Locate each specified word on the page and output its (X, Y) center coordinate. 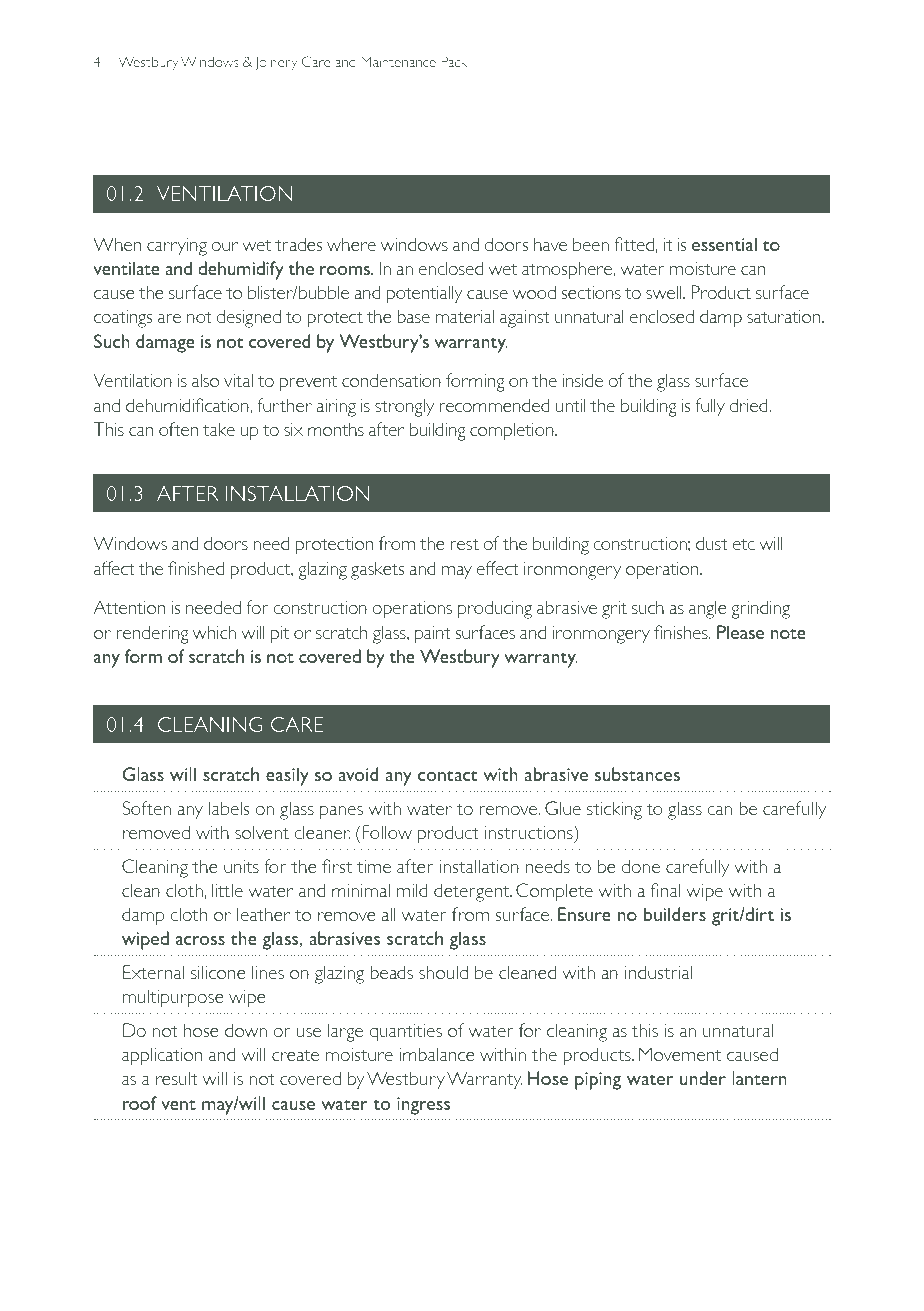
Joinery (276, 63)
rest (464, 544)
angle (708, 609)
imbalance (437, 1054)
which (214, 632)
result (177, 1078)
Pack (454, 61)
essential (724, 244)
